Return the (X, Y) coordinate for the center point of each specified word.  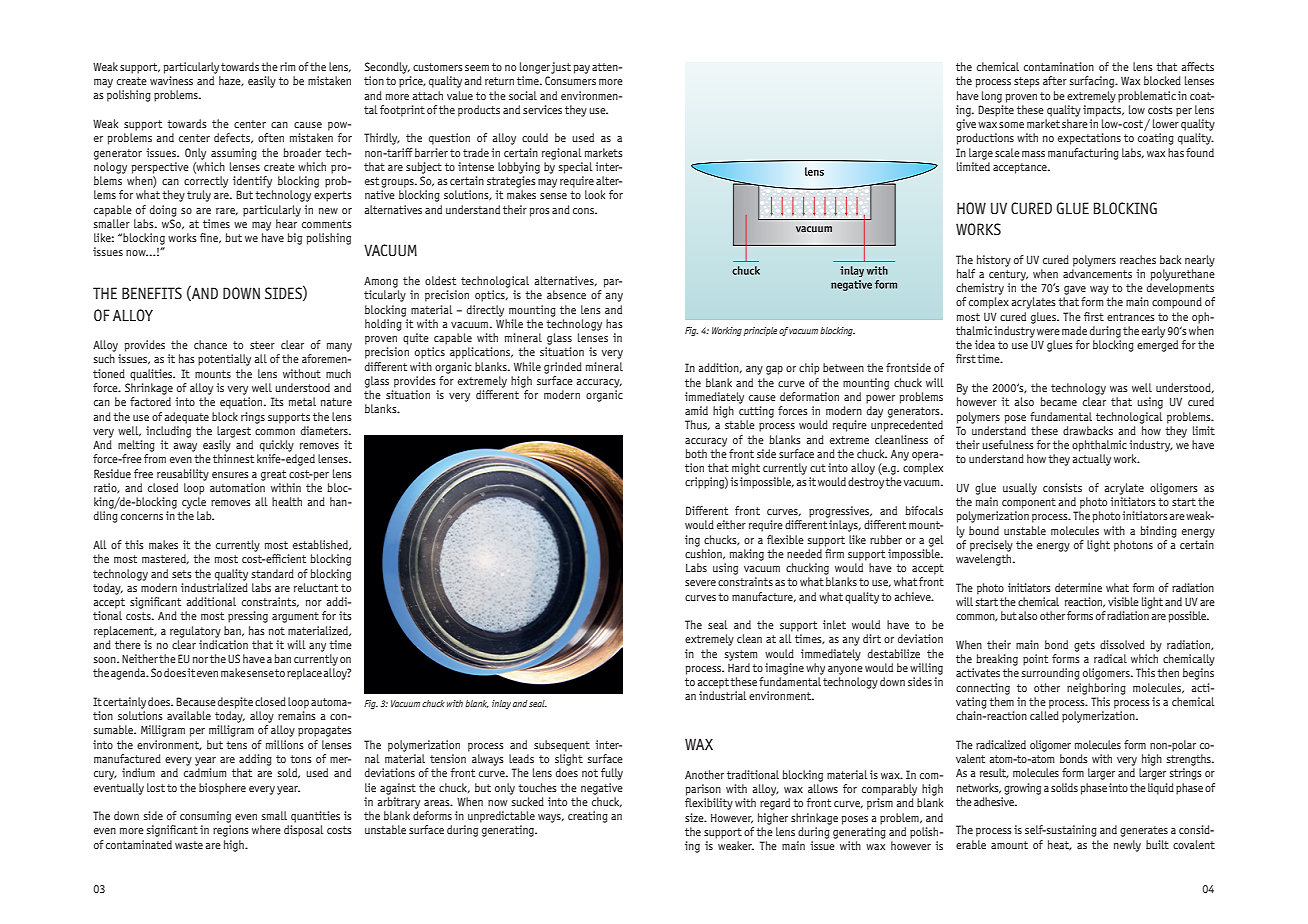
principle (760, 331)
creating (588, 817)
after (1055, 80)
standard (273, 573)
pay (582, 69)
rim (287, 66)
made (1074, 330)
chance (210, 344)
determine (1078, 587)
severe (700, 583)
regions (231, 831)
